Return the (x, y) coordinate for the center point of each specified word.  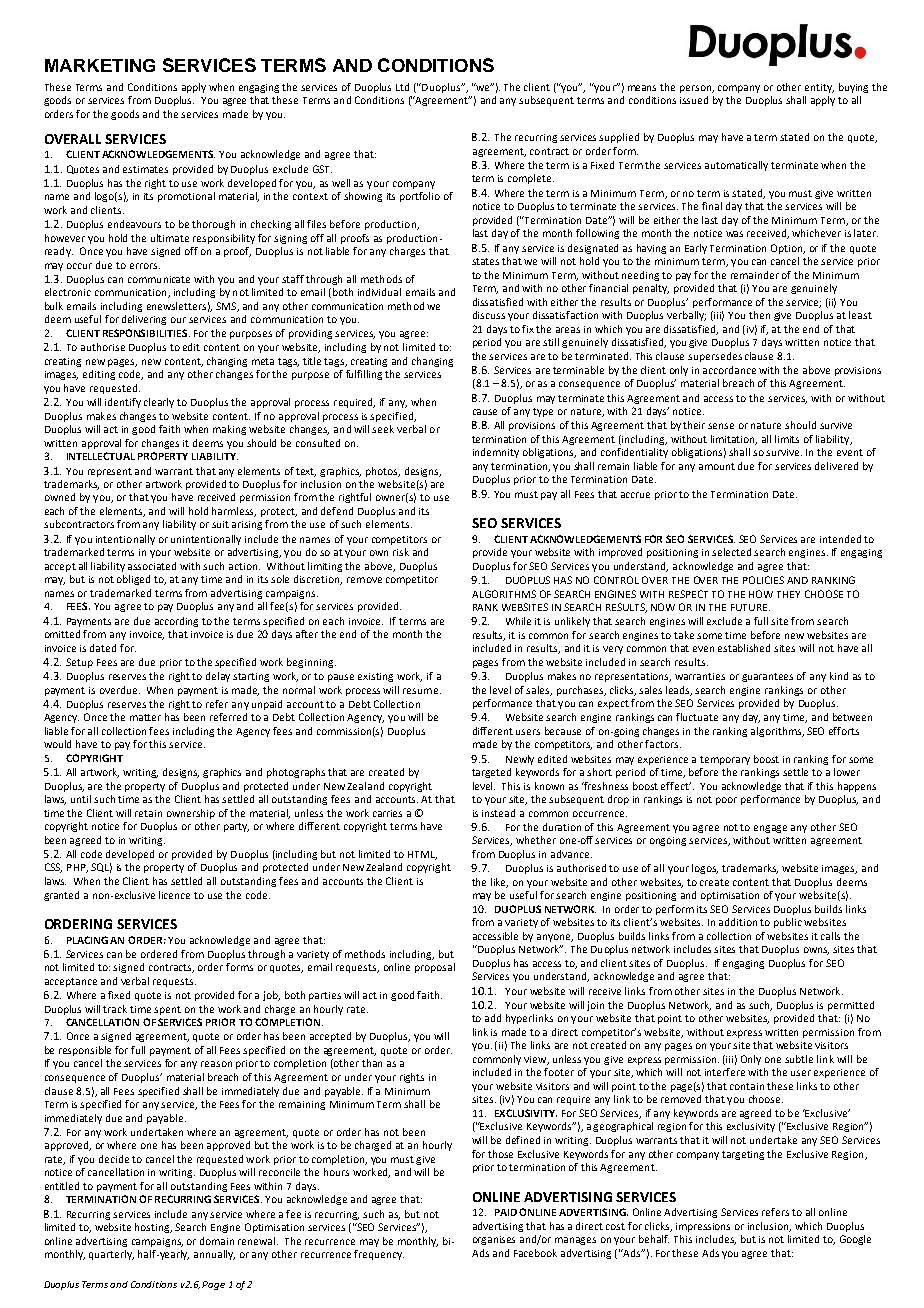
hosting (153, 1228)
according (176, 622)
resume (422, 691)
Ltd (402, 87)
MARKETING (100, 65)
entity (819, 88)
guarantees (767, 677)
